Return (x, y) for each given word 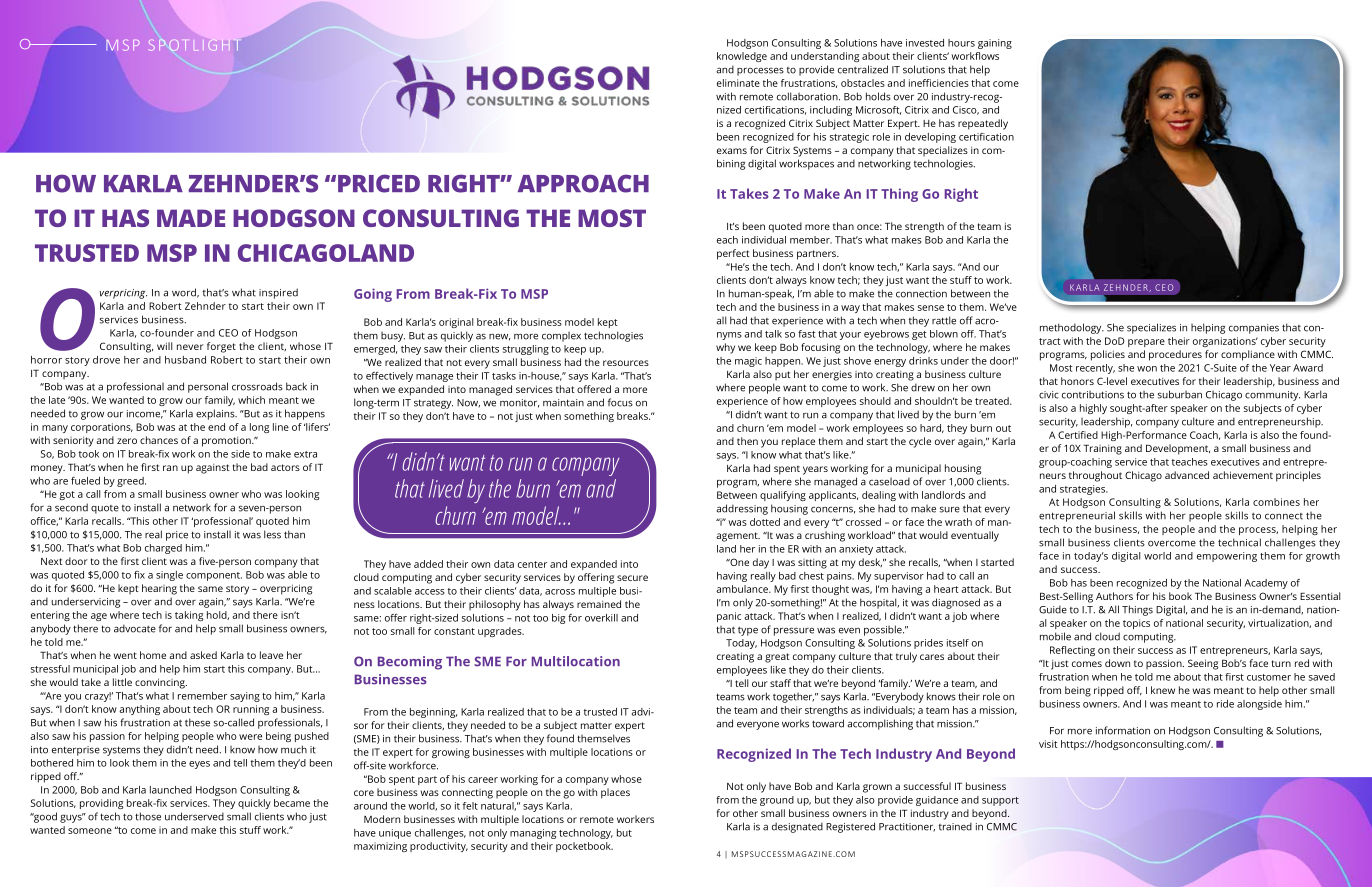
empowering (1227, 557)
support (1000, 801)
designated (797, 827)
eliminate (738, 83)
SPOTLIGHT (193, 45)
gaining (995, 44)
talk (773, 334)
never (190, 347)
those (148, 816)
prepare (1146, 343)
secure (632, 578)
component (214, 576)
